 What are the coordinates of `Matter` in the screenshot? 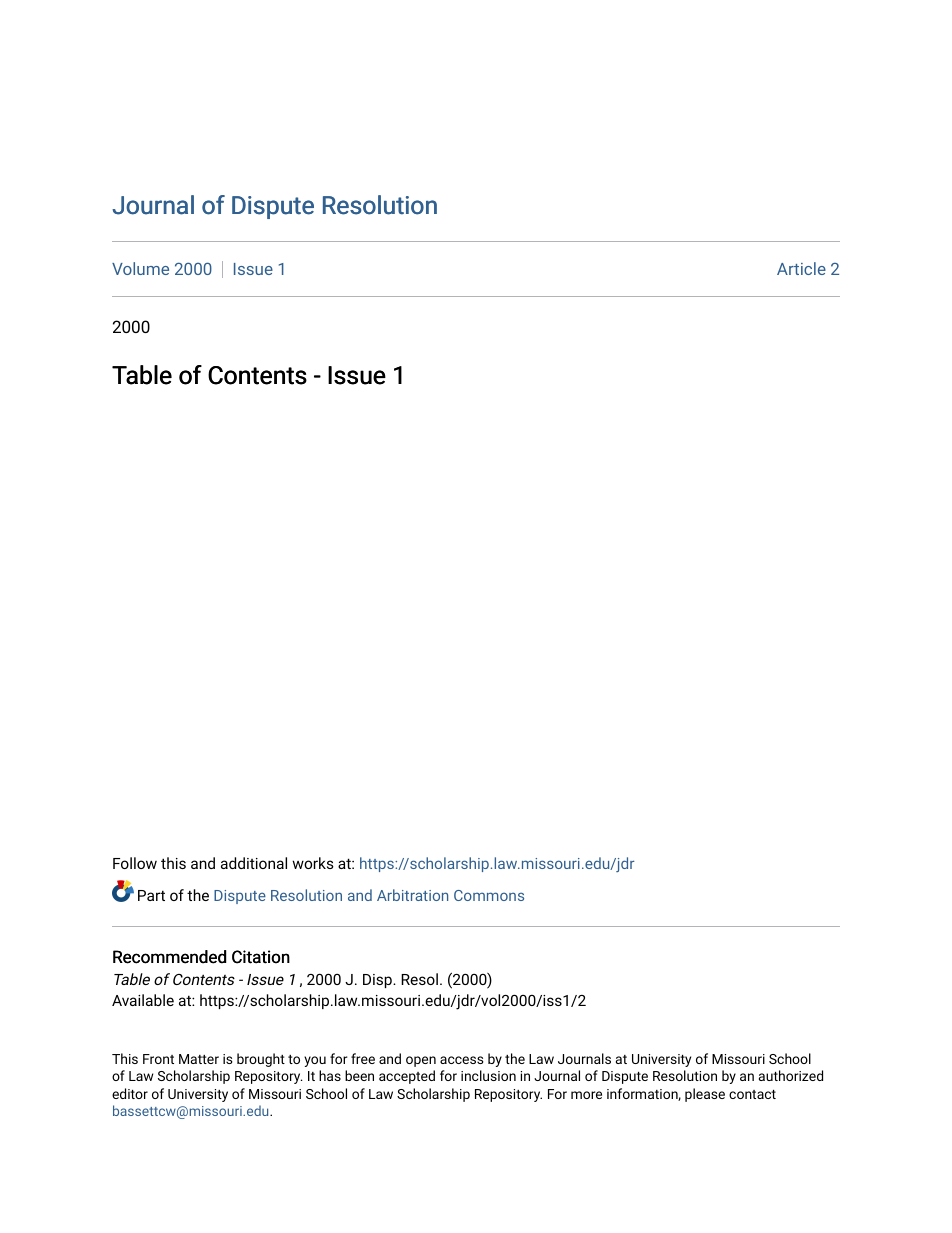 It's located at (199, 1059).
